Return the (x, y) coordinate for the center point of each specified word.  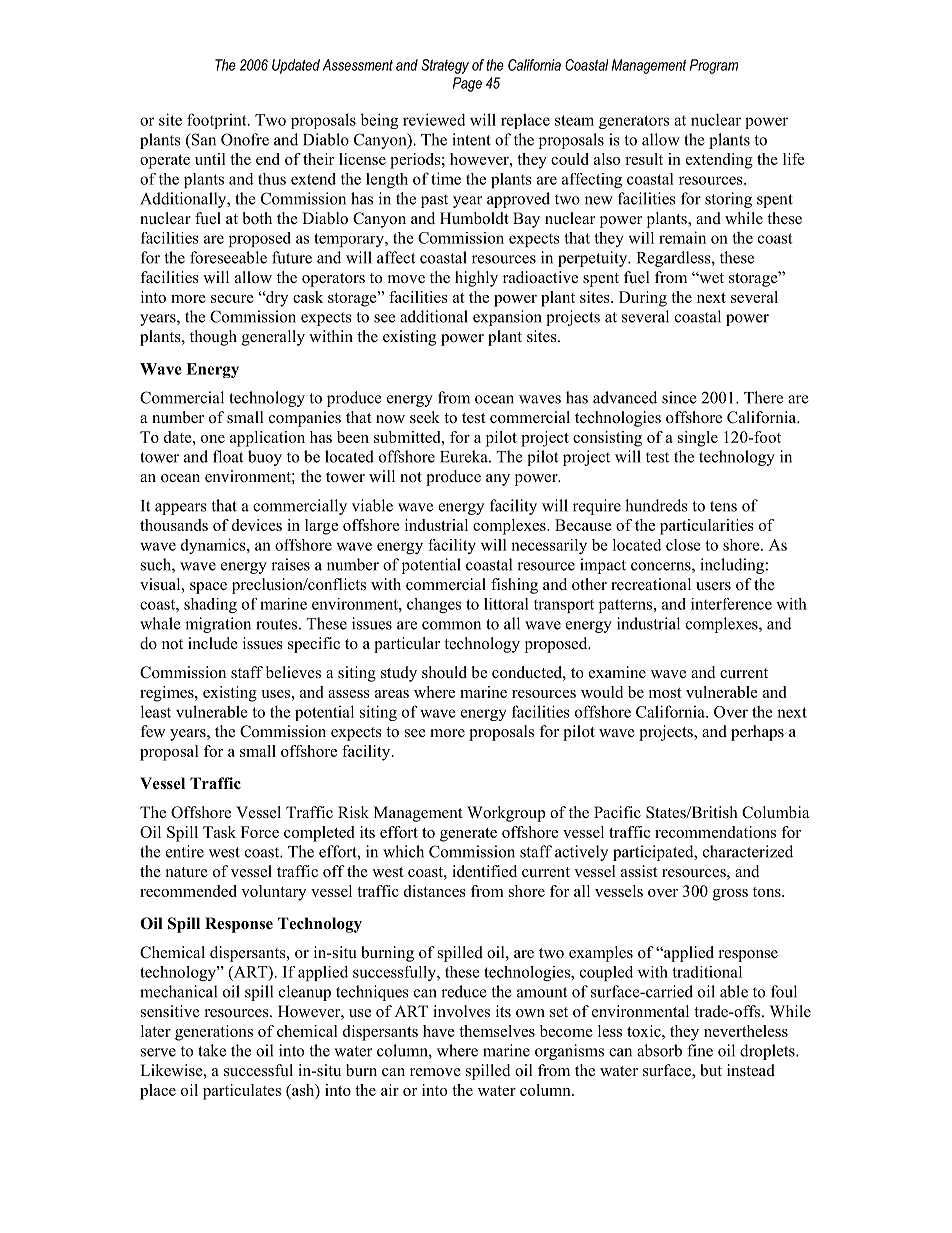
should (444, 672)
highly (476, 279)
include (213, 643)
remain (682, 237)
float (228, 456)
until (210, 159)
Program (714, 66)
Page (467, 84)
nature (187, 872)
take (212, 1050)
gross (730, 895)
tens (723, 506)
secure (232, 299)
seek (425, 417)
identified (484, 871)
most (665, 693)
